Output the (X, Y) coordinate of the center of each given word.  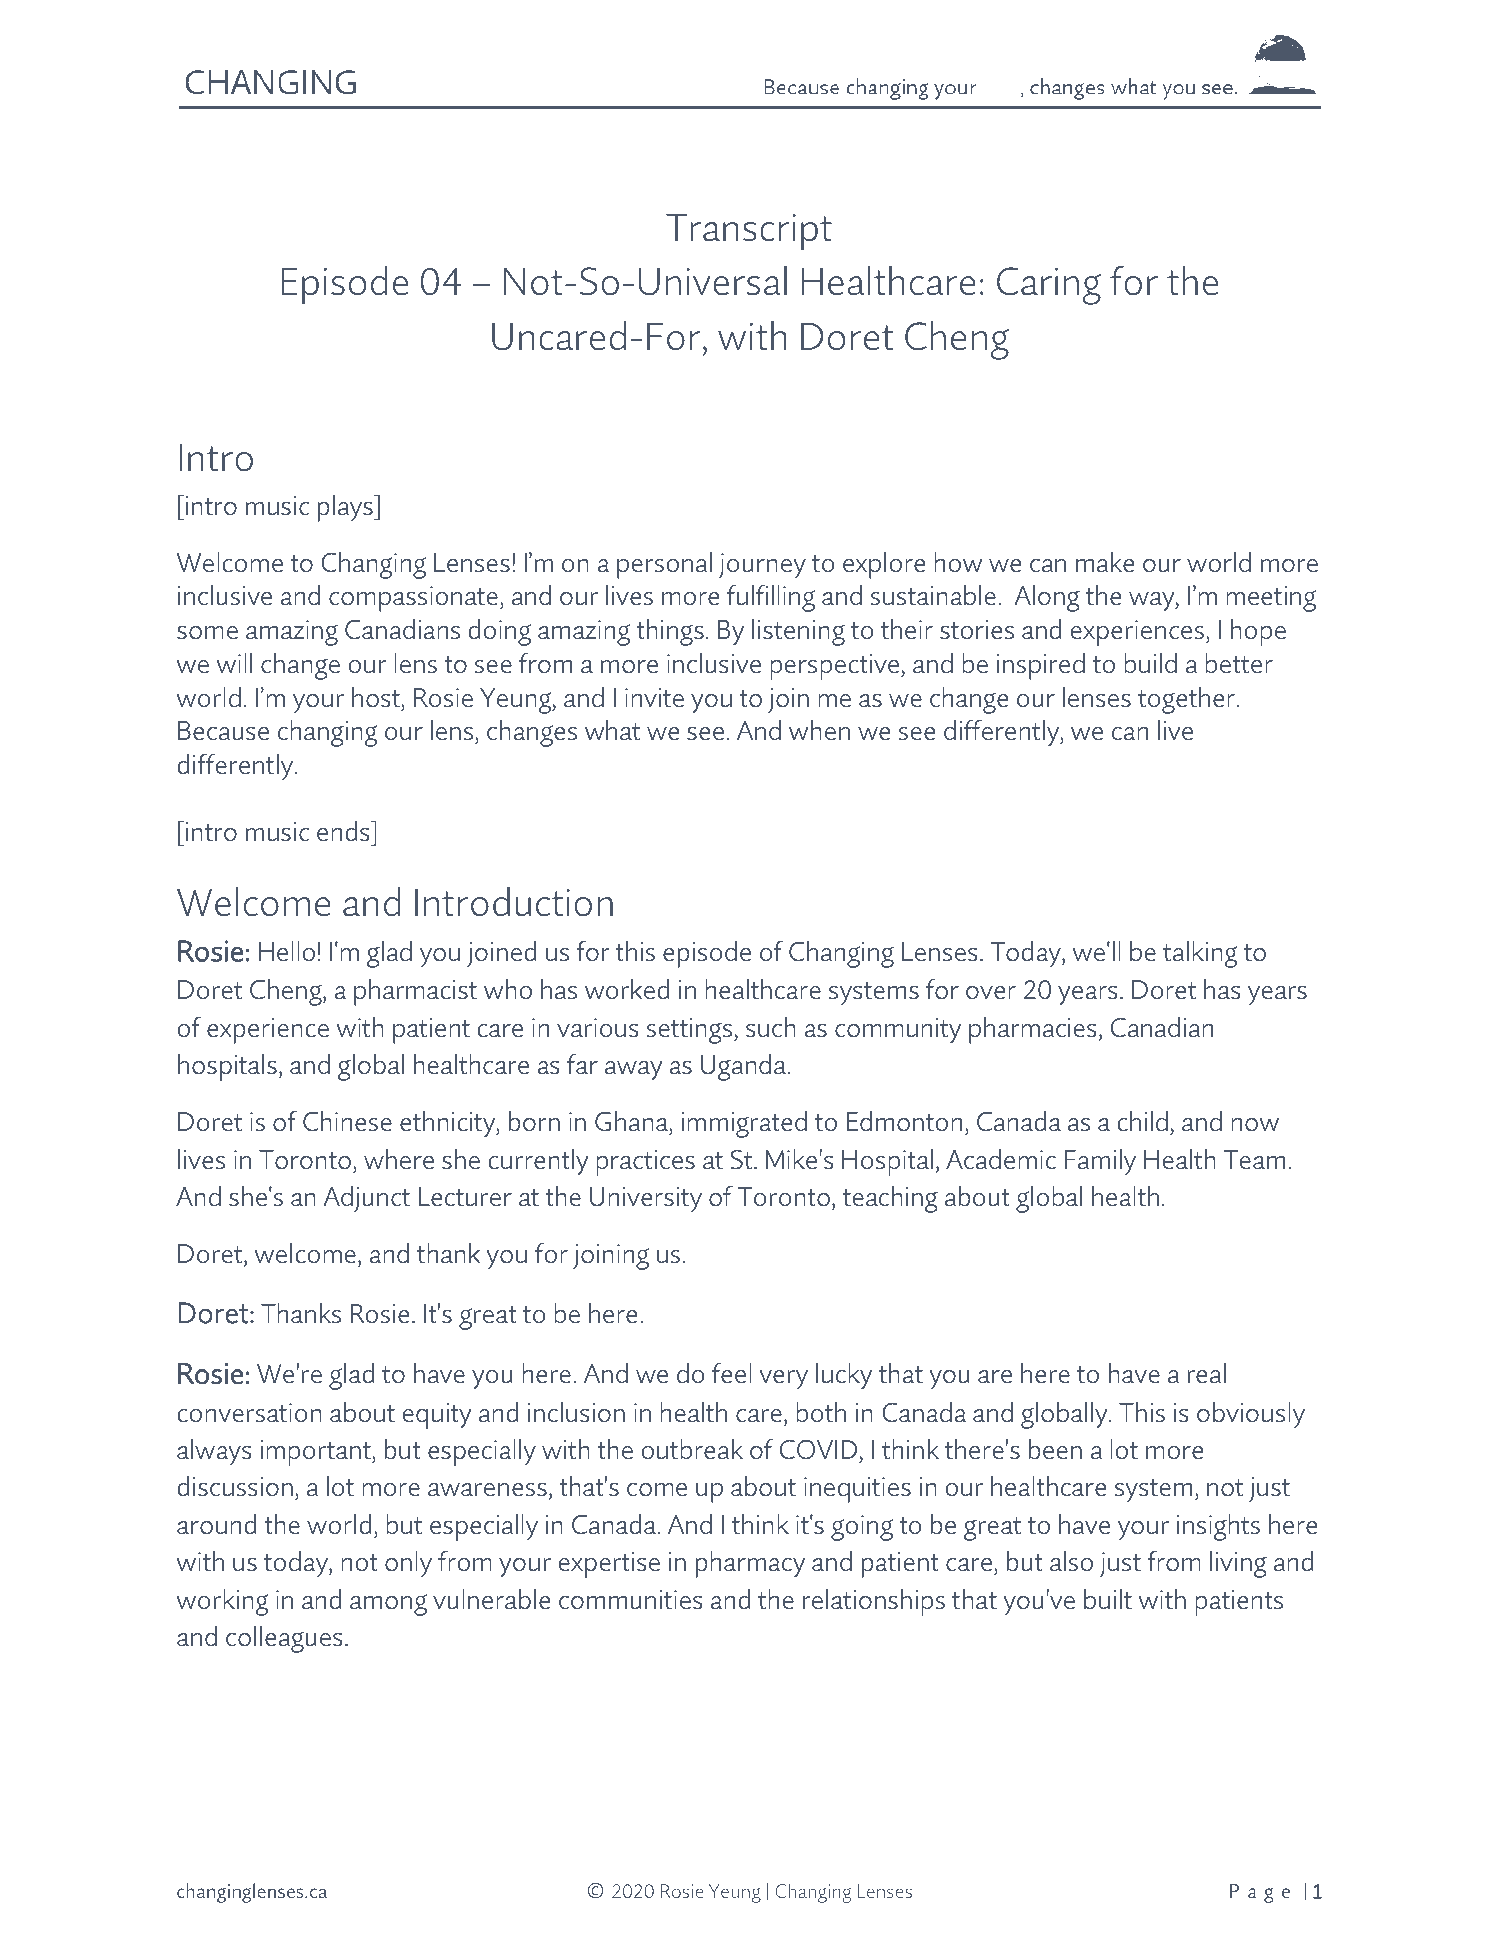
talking (1200, 954)
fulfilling (771, 598)
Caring (1049, 286)
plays (346, 508)
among (388, 1605)
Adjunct (367, 1199)
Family (1100, 1162)
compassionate (413, 599)
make (1105, 562)
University (646, 1200)
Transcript (749, 232)
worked (627, 989)
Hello (286, 951)
